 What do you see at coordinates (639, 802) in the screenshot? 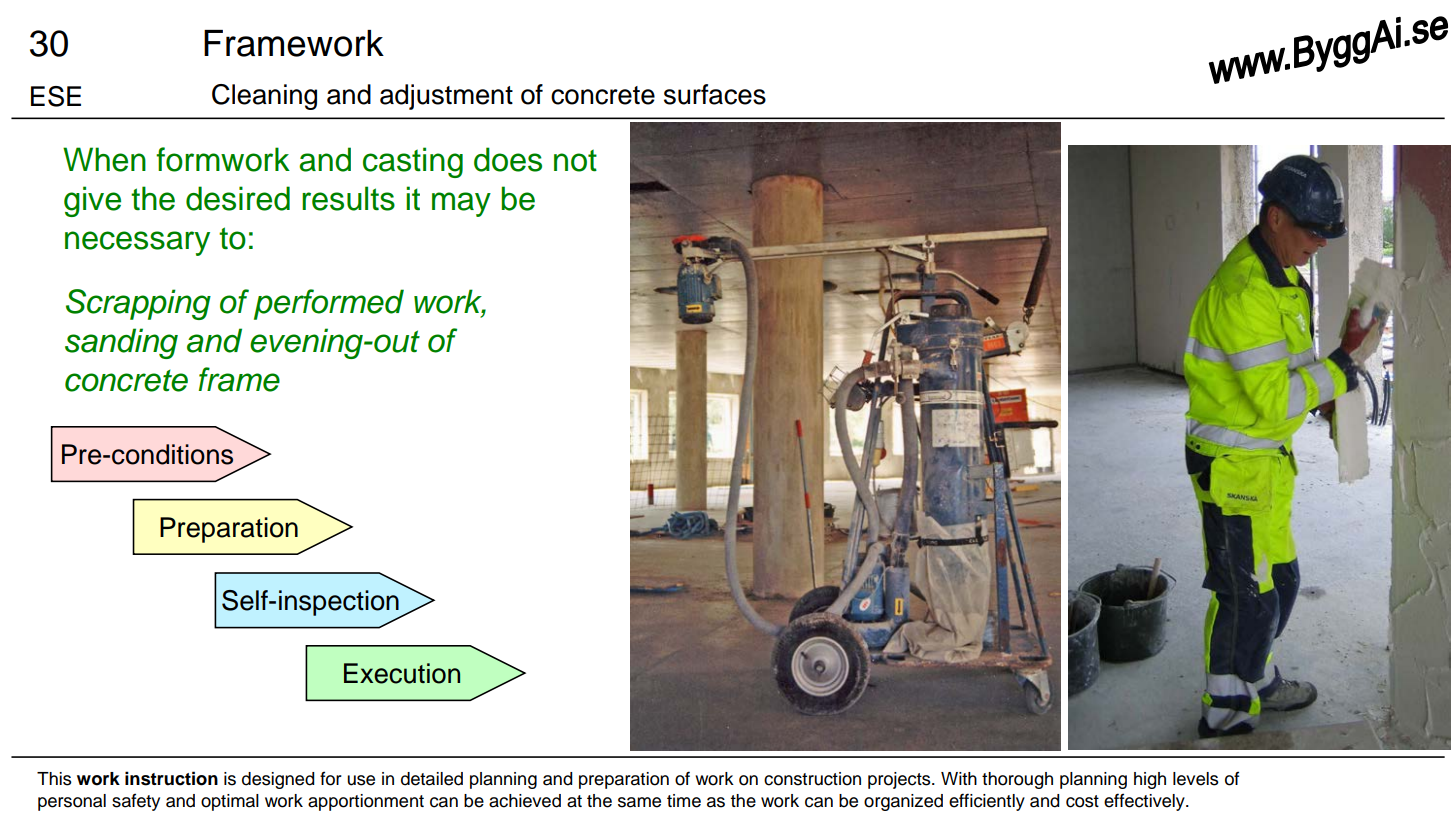
I see `same` at bounding box center [639, 802].
